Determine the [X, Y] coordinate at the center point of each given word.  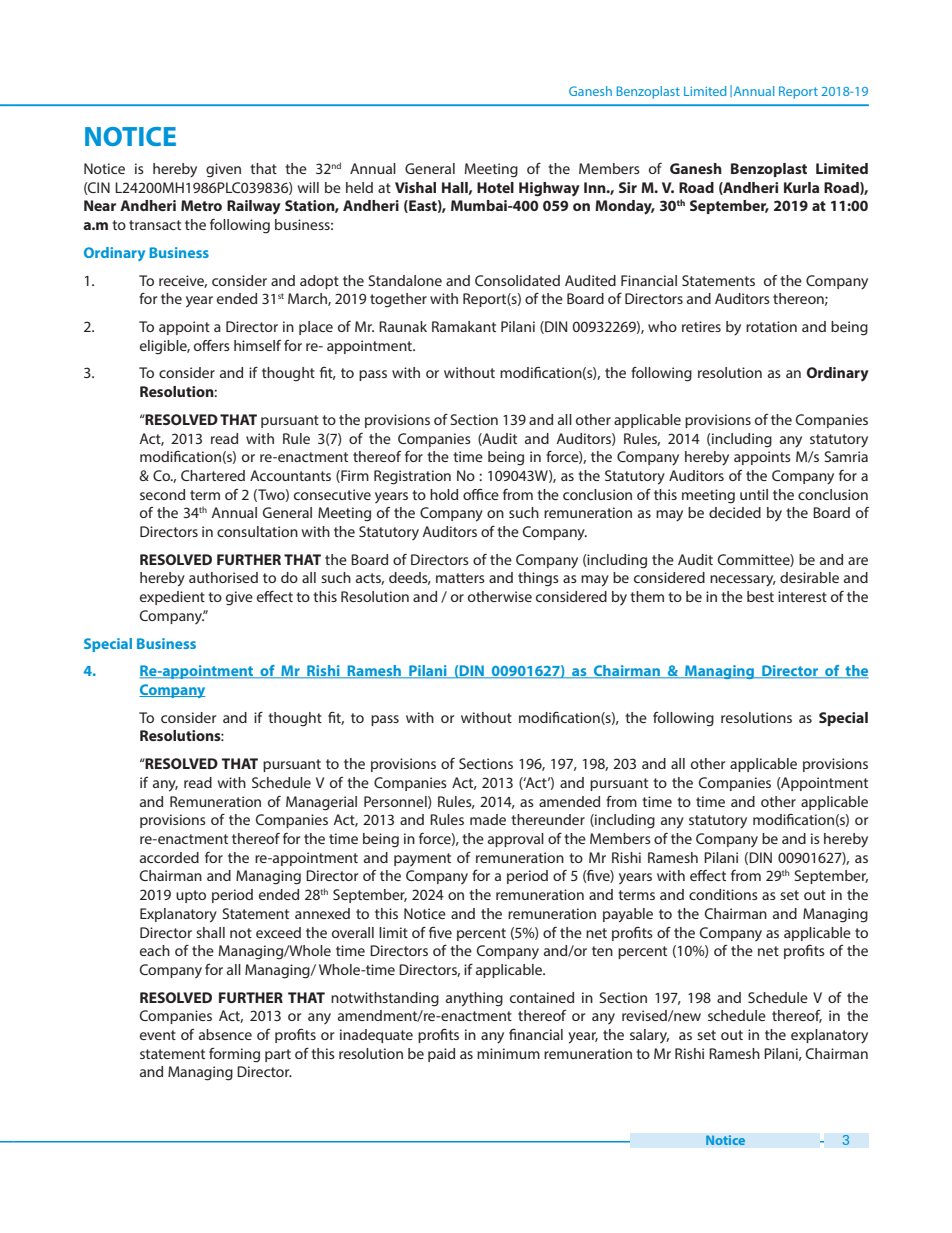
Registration [412, 477]
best [760, 596]
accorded [169, 857]
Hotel [495, 187]
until [754, 494]
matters [460, 578]
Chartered [213, 475]
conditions [723, 894]
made [488, 819]
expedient [172, 598]
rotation [771, 326]
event [158, 1035]
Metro [201, 205]
